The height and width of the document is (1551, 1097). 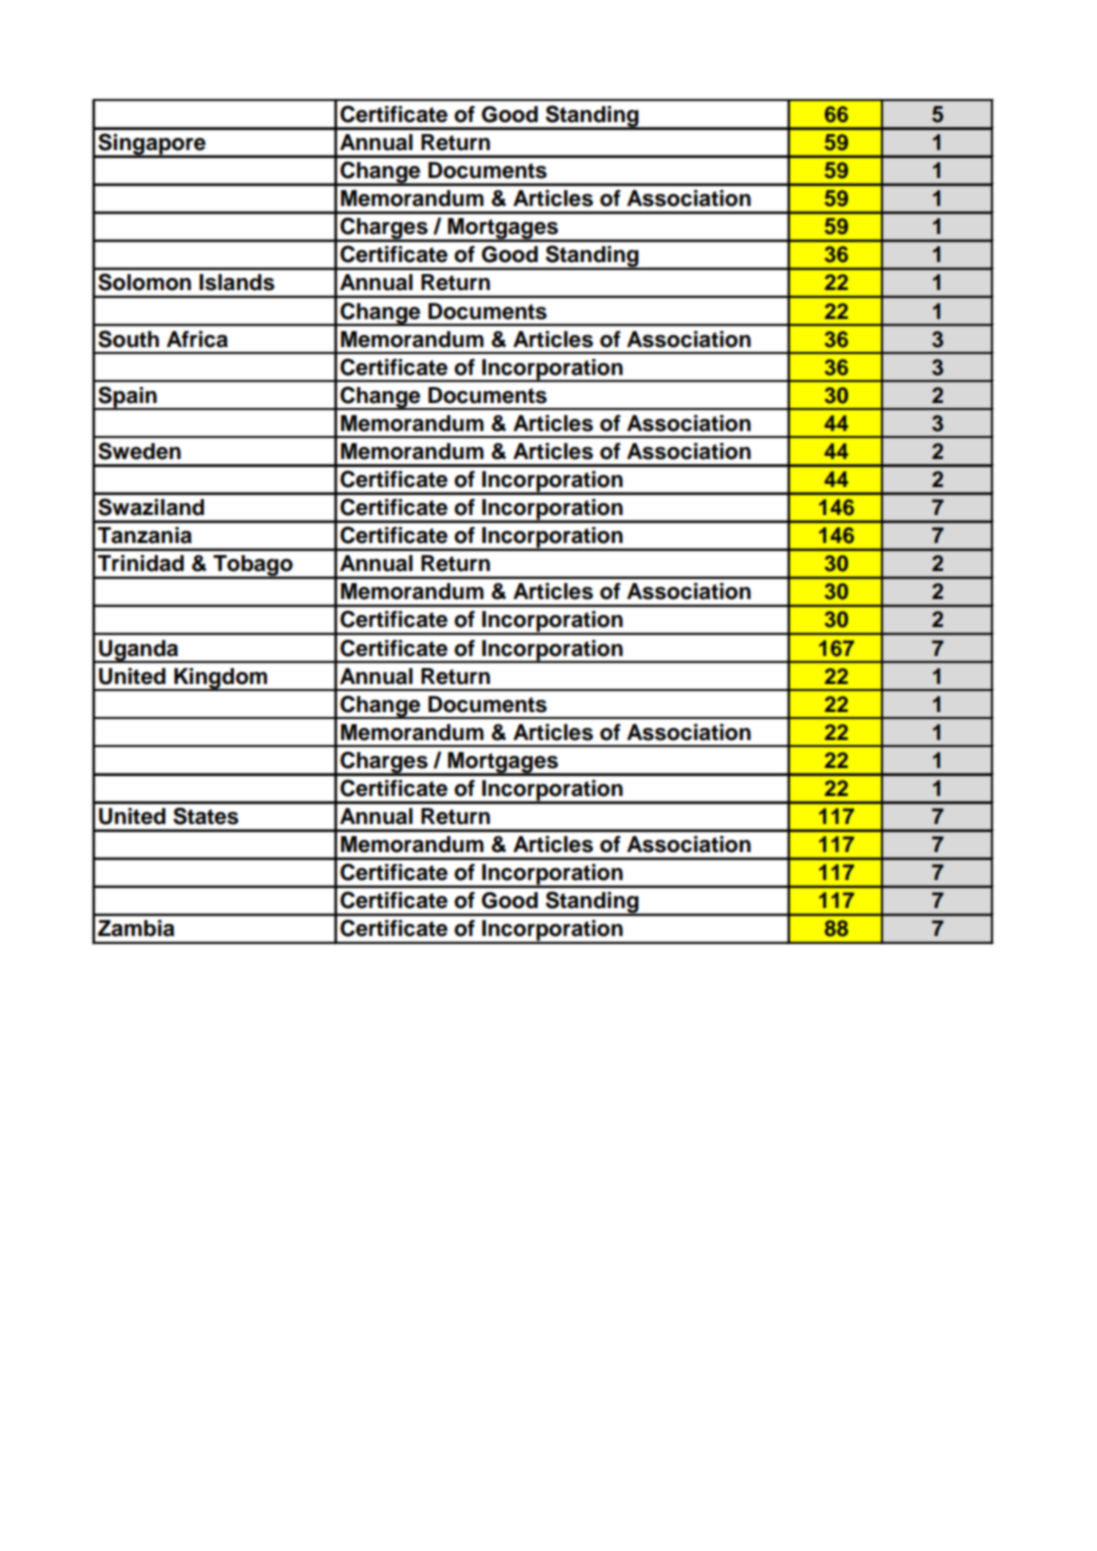 I want to click on Swaziland, so click(x=151, y=507).
